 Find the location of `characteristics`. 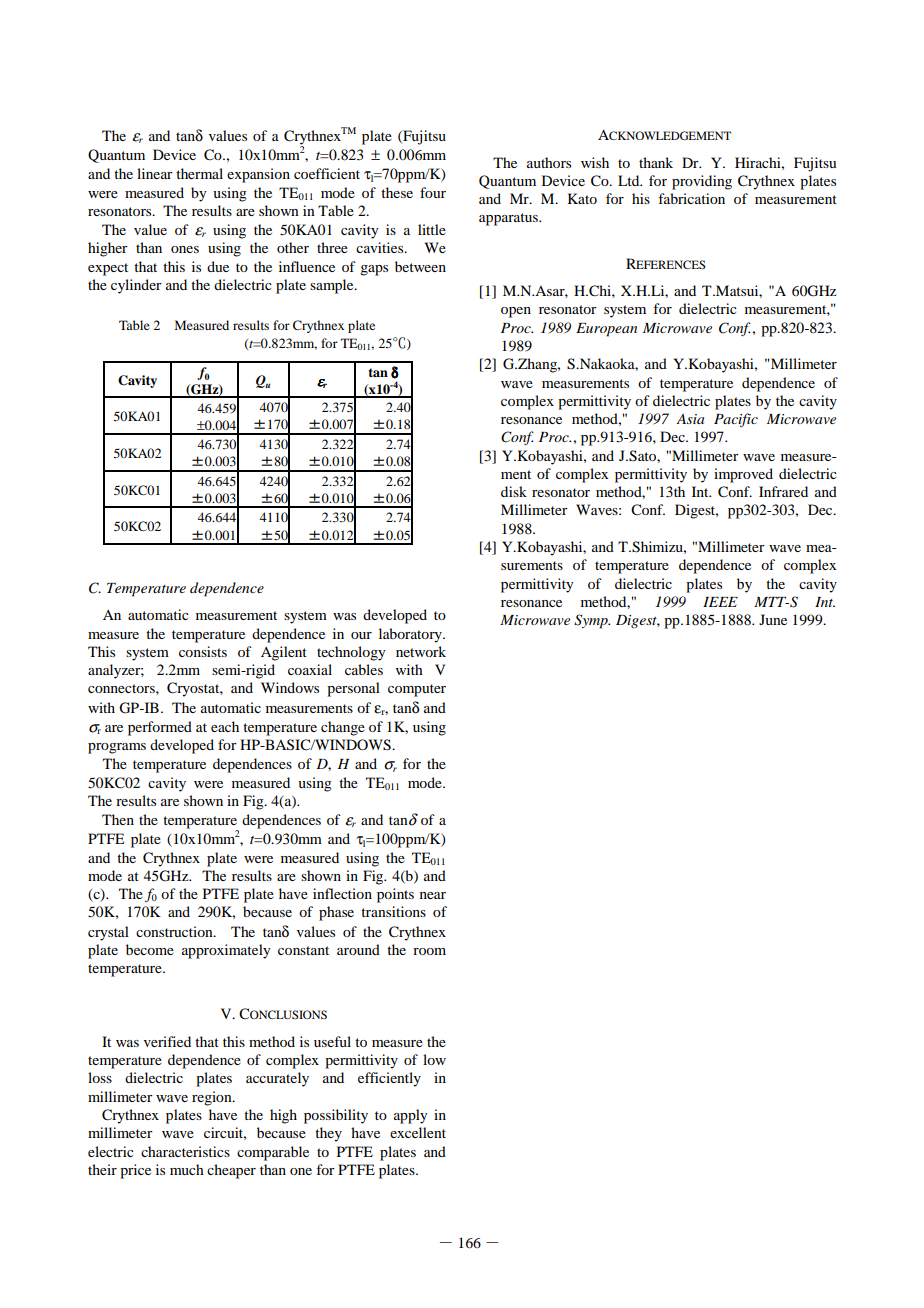

characteristics is located at coordinates (185, 1151).
